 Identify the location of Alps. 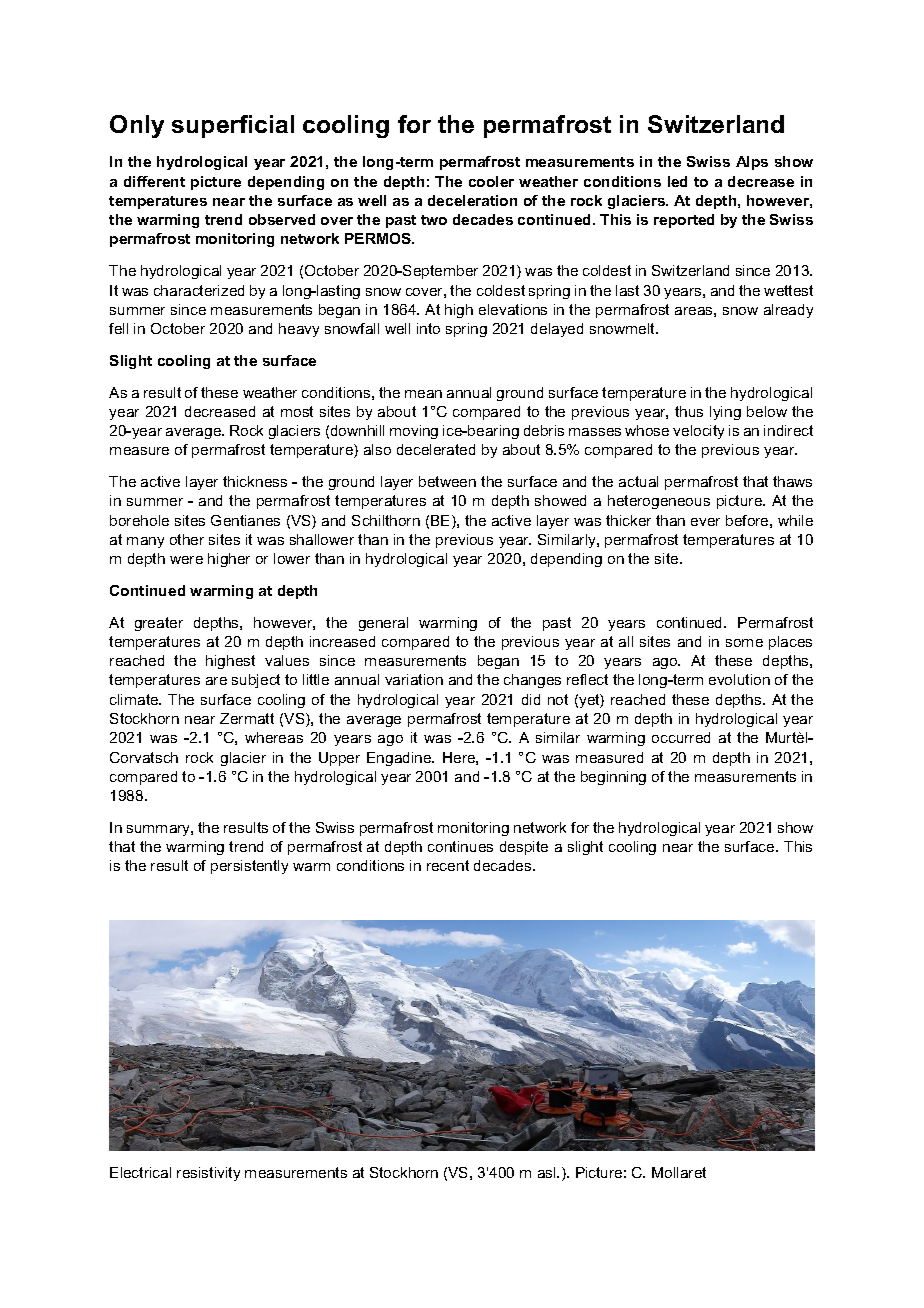
(752, 163).
